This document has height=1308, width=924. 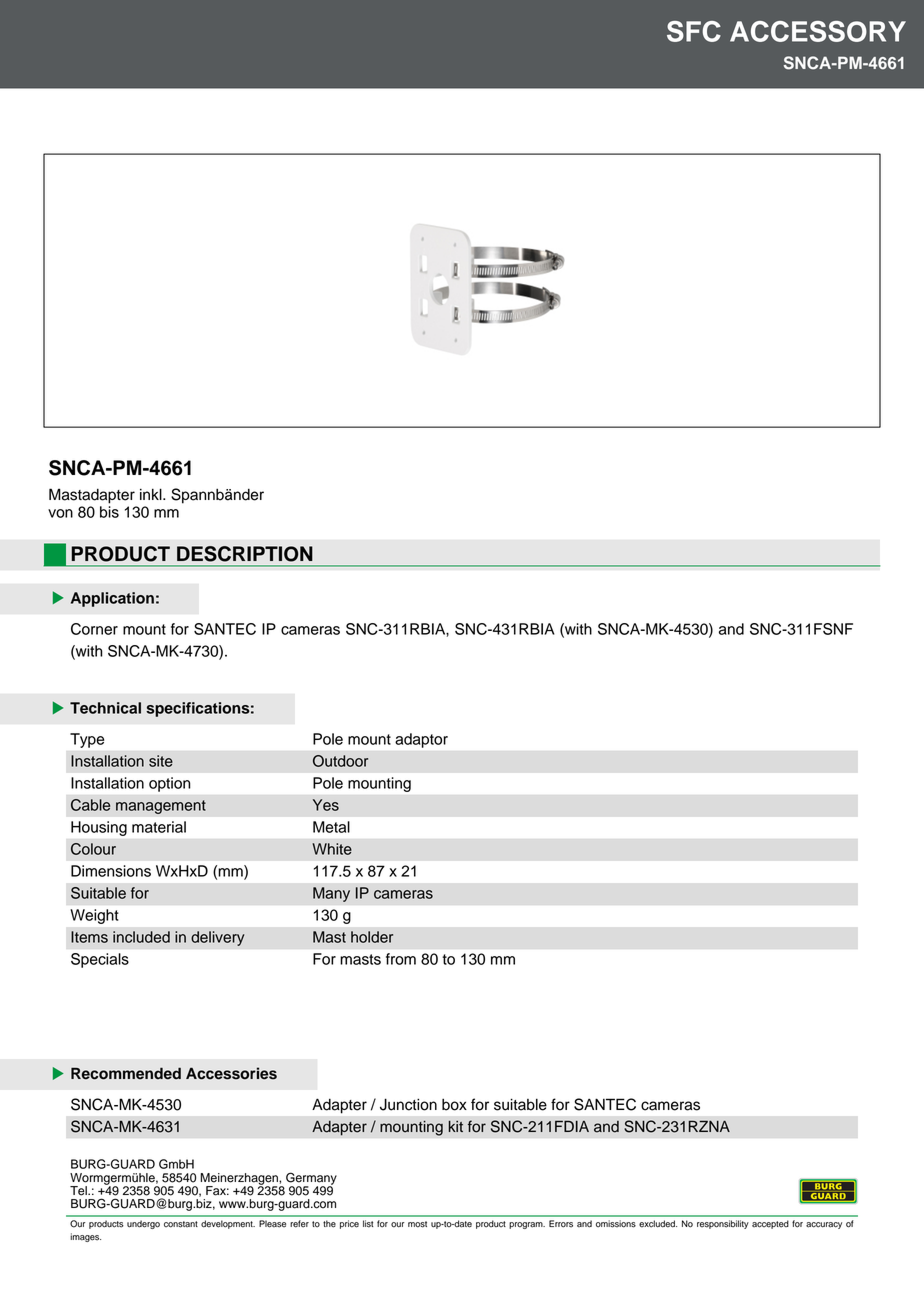 I want to click on Corner, so click(x=94, y=629).
